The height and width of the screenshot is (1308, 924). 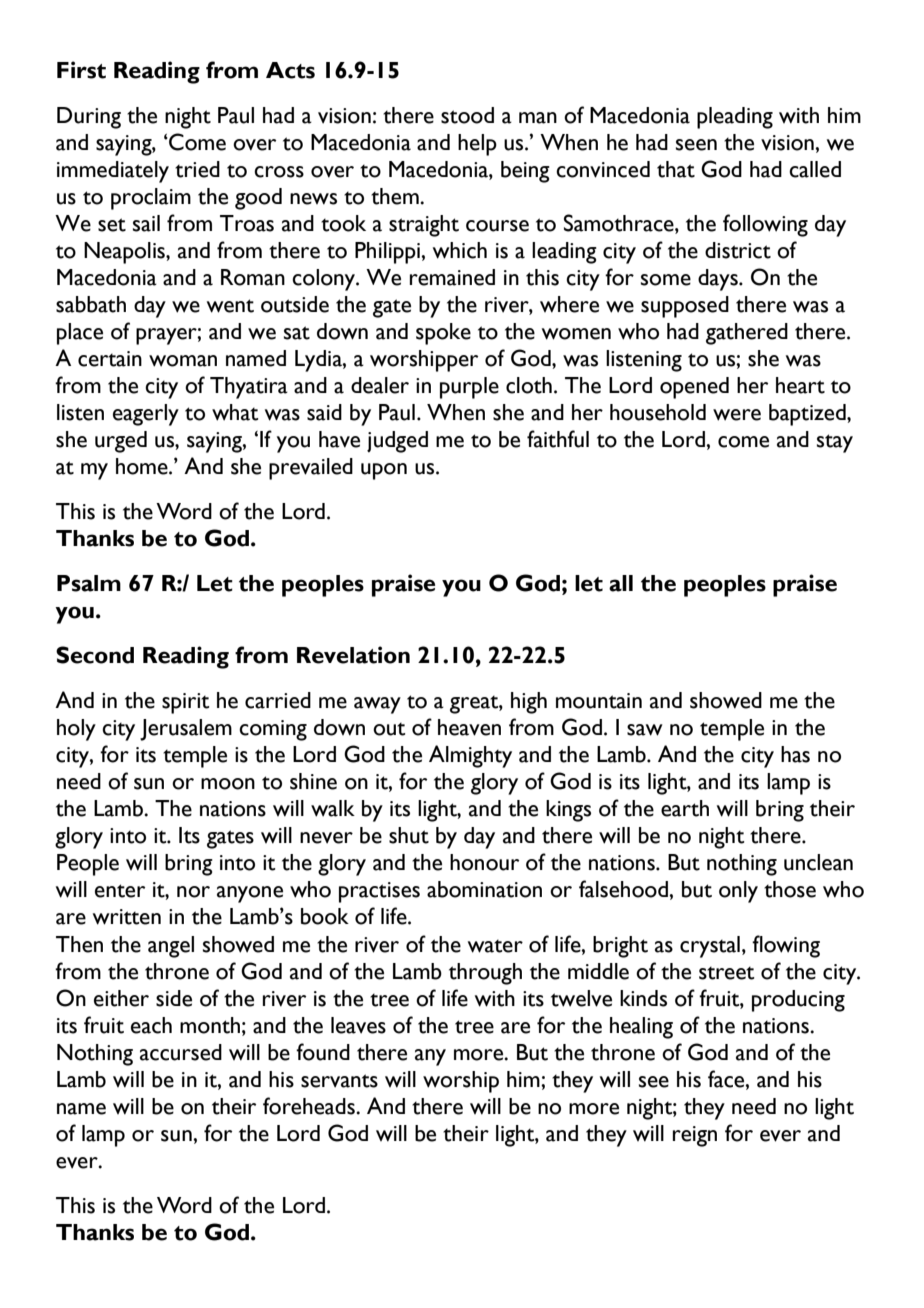 I want to click on seen, so click(x=696, y=145).
